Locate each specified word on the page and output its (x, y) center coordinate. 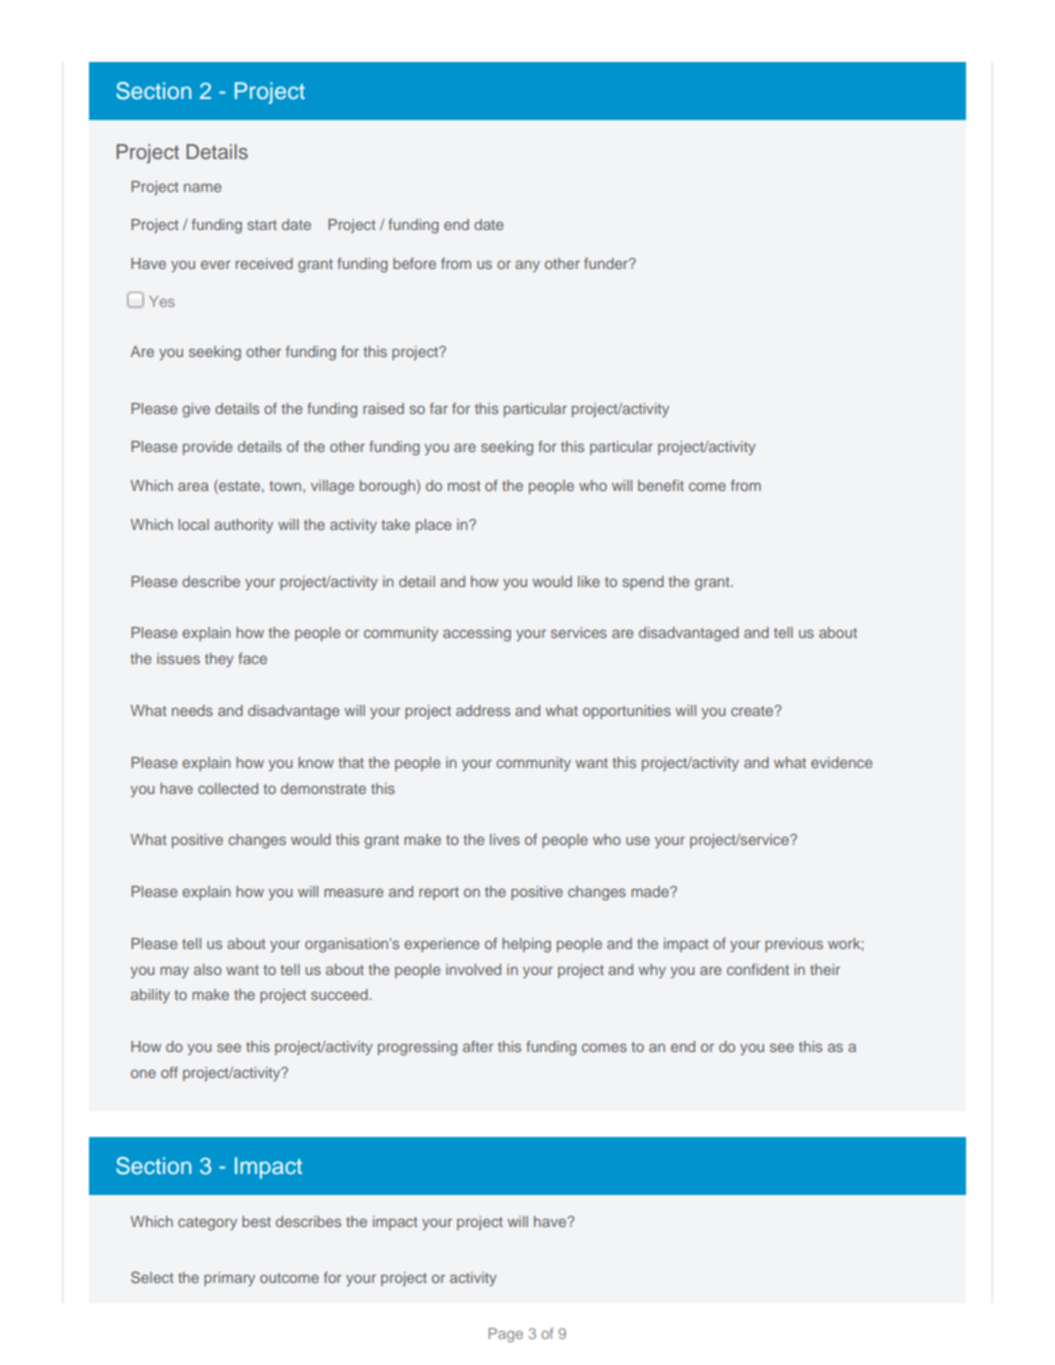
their (825, 969)
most (464, 486)
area (193, 486)
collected (228, 788)
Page (506, 1335)
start (262, 225)
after (478, 1046)
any (527, 266)
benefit (661, 485)
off (169, 1072)
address (483, 710)
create (753, 711)
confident (758, 969)
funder (607, 263)
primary (229, 1279)
